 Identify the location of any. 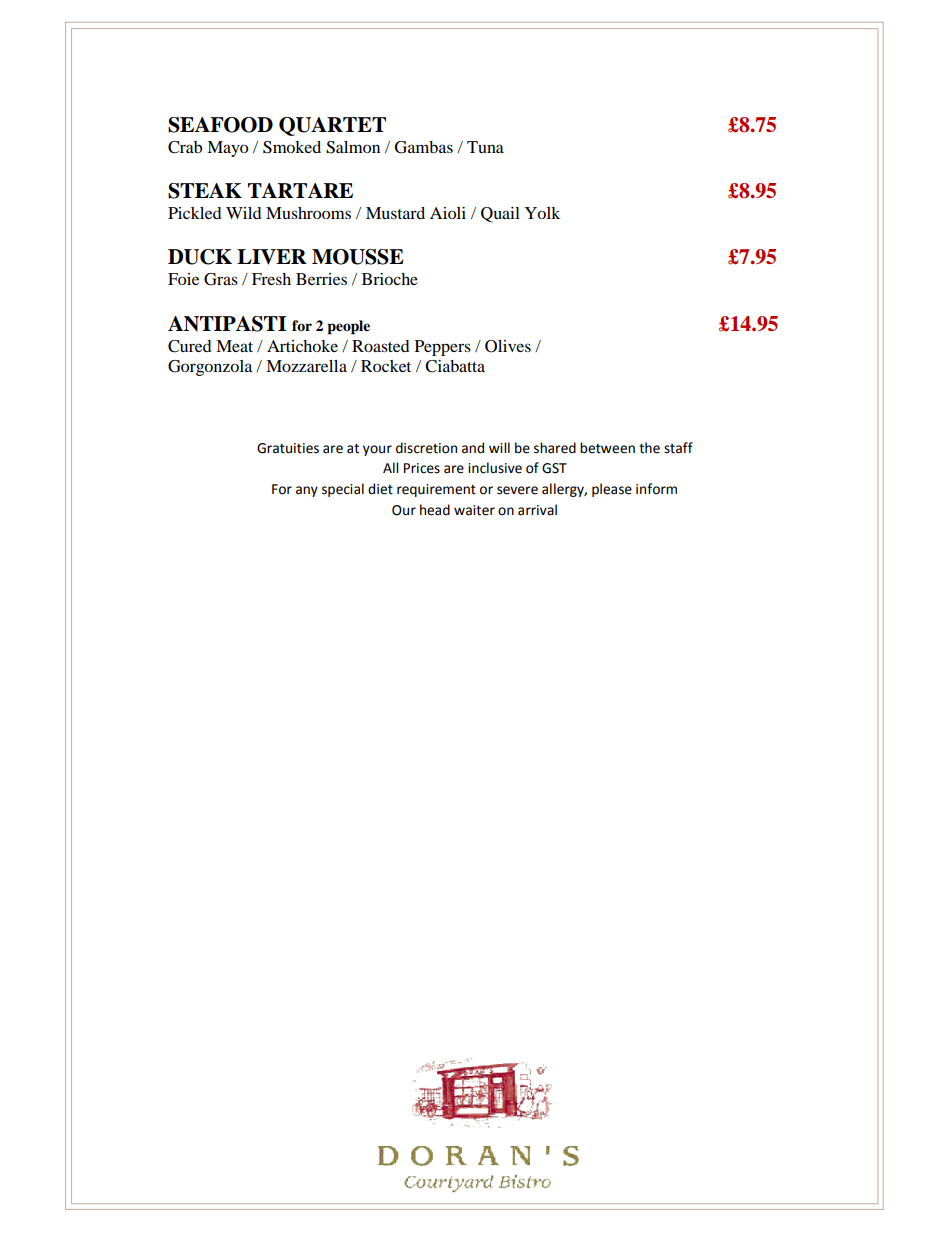
(307, 491).
